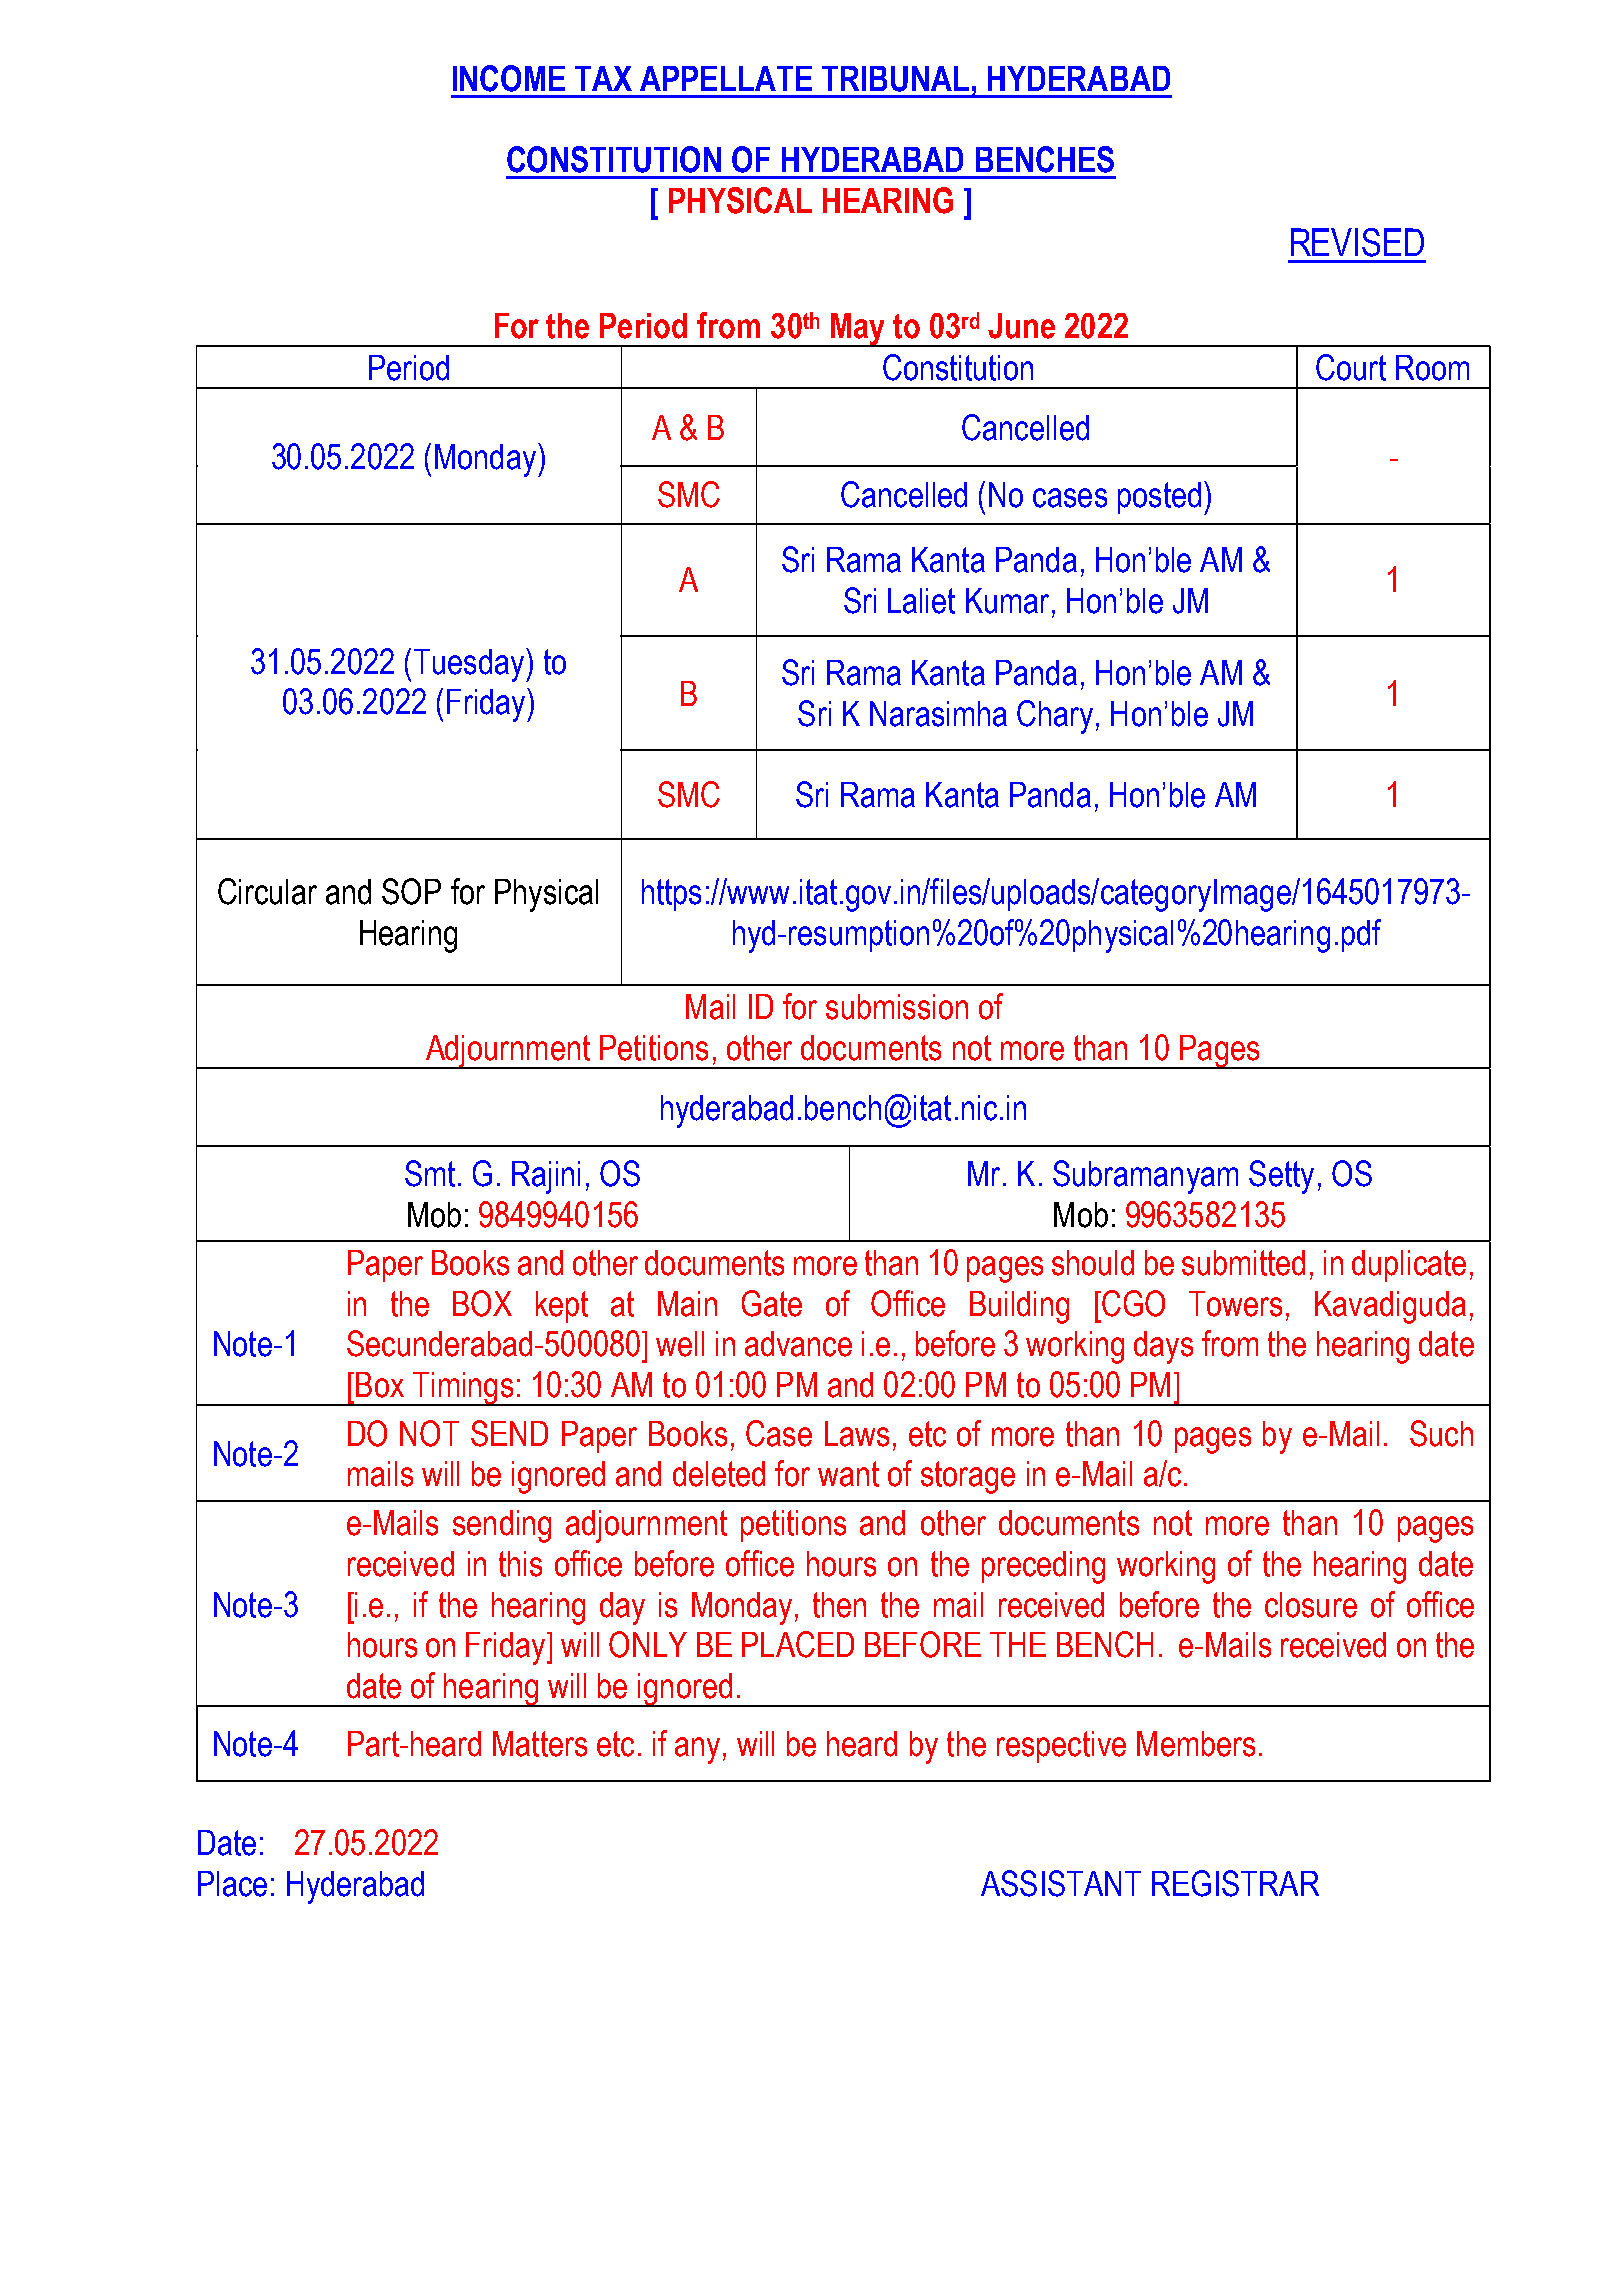 The image size is (1622, 2294). I want to click on Matters, so click(540, 1744).
